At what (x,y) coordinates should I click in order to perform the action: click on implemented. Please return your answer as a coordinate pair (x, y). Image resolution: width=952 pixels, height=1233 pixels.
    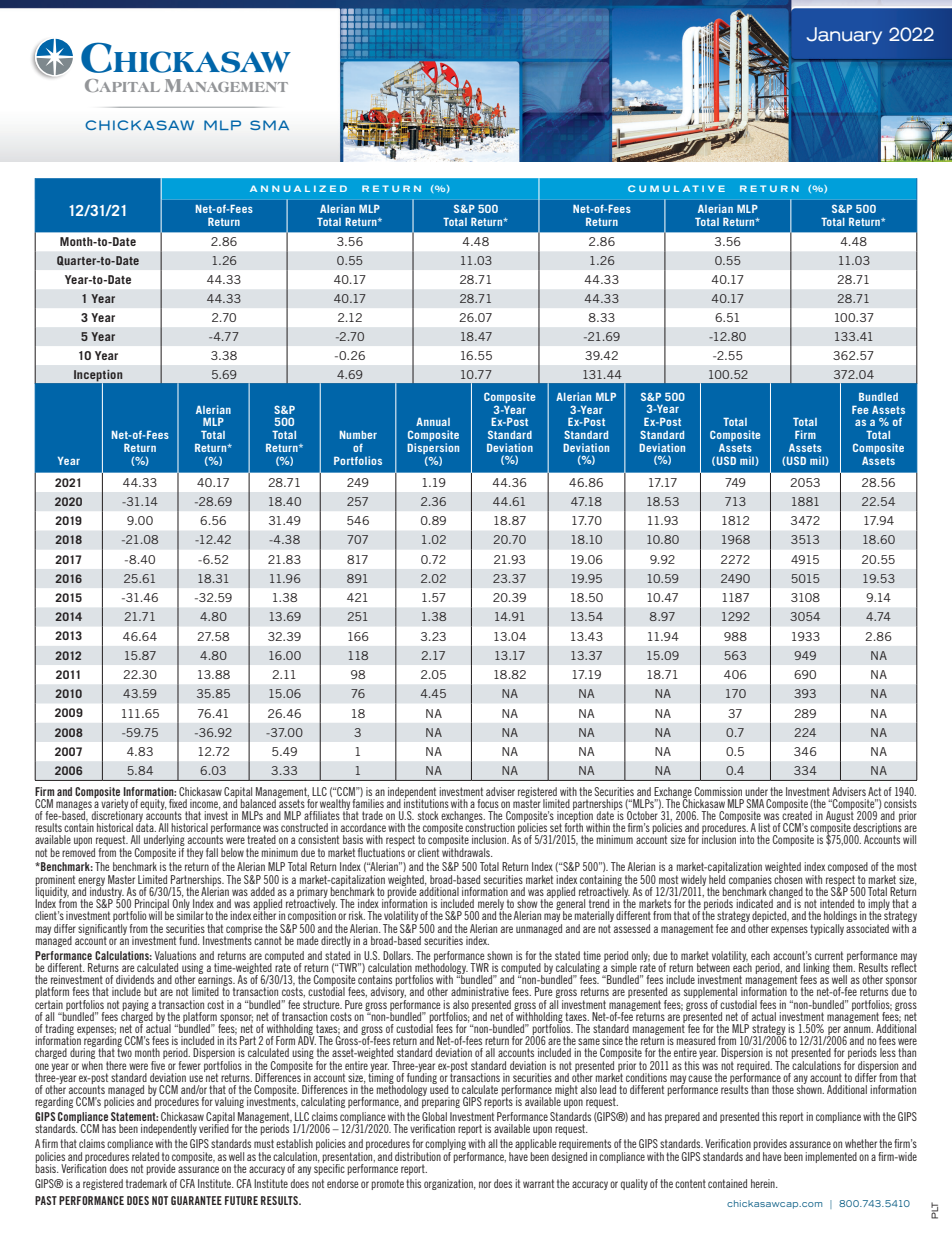
    Looking at the image, I should click on (831, 1157).
